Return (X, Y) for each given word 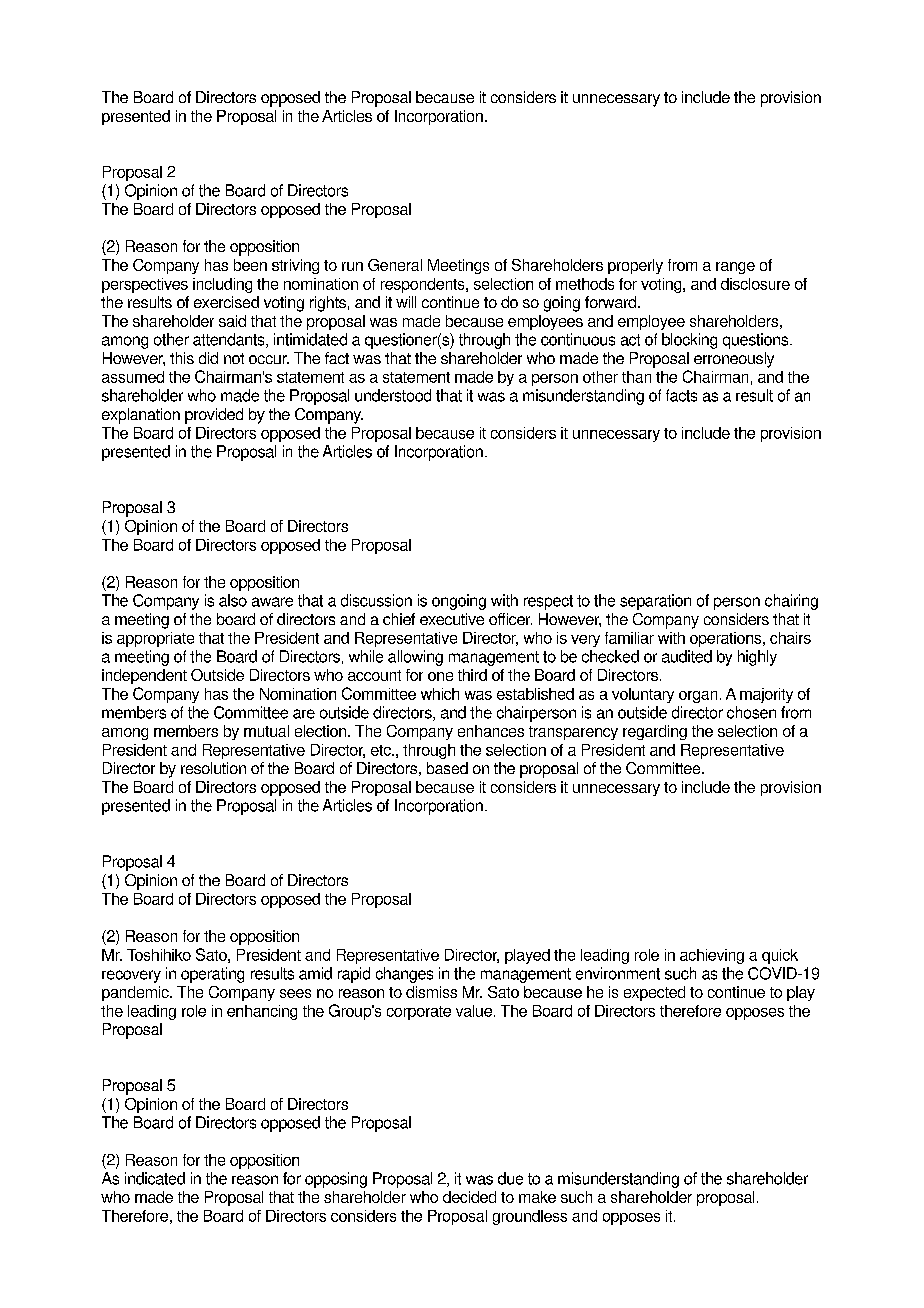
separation (655, 602)
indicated (155, 1178)
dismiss (431, 992)
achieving (712, 956)
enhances (491, 731)
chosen (751, 712)
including (222, 285)
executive (452, 619)
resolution (213, 768)
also (233, 600)
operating (212, 975)
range (735, 268)
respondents (424, 285)
